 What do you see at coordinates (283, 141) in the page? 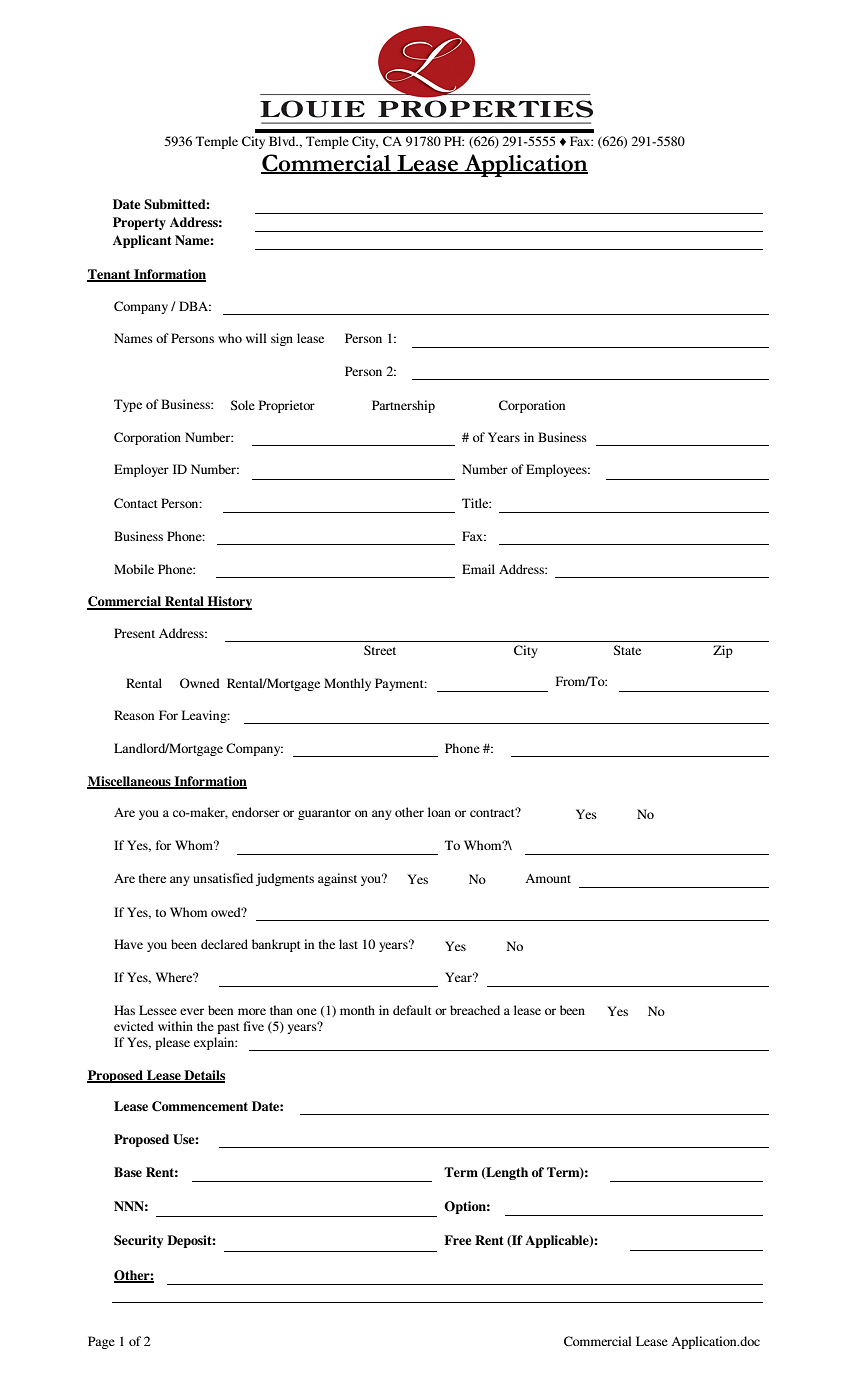
I see `Blvd` at bounding box center [283, 141].
